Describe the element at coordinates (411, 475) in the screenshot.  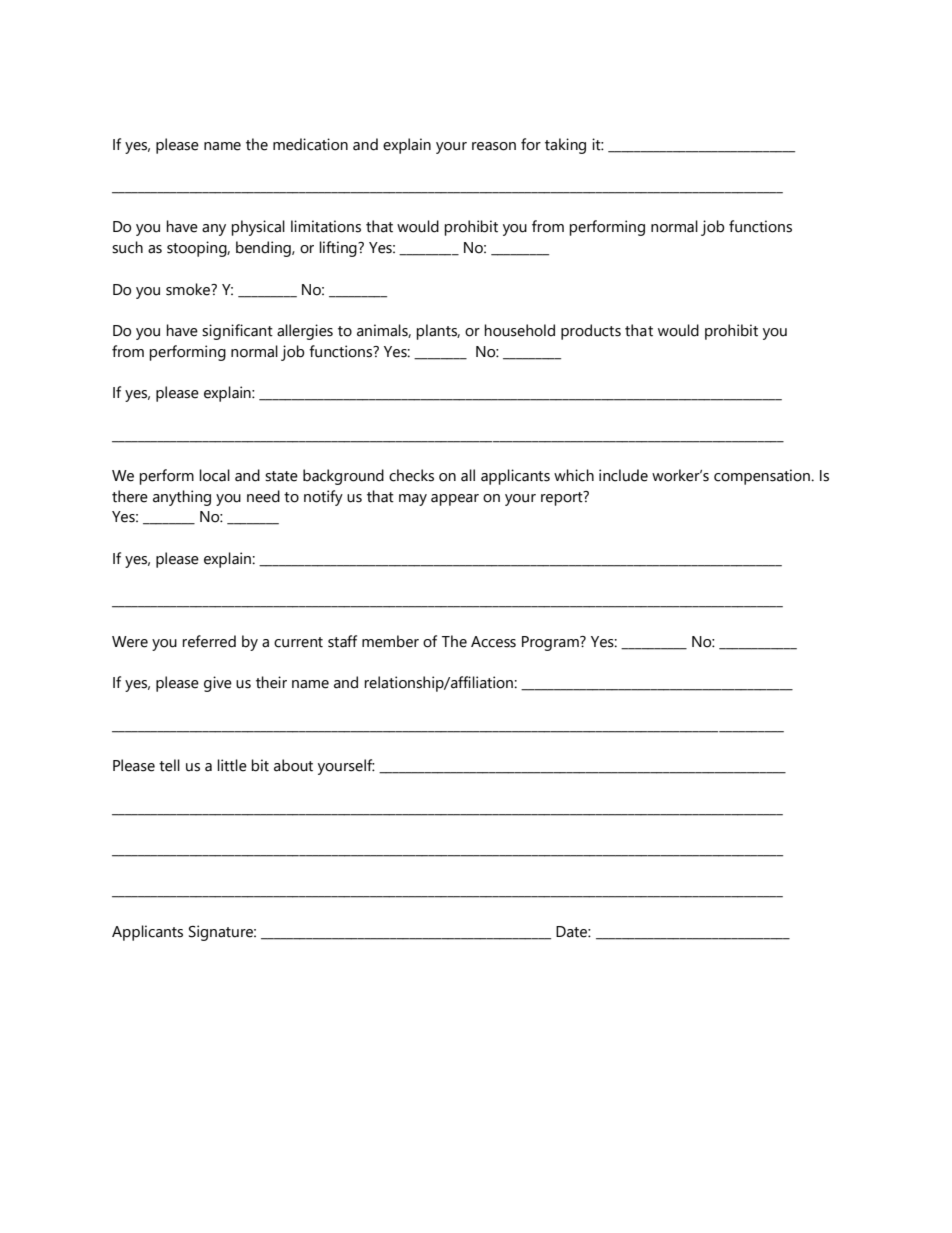
I see `checks` at that location.
